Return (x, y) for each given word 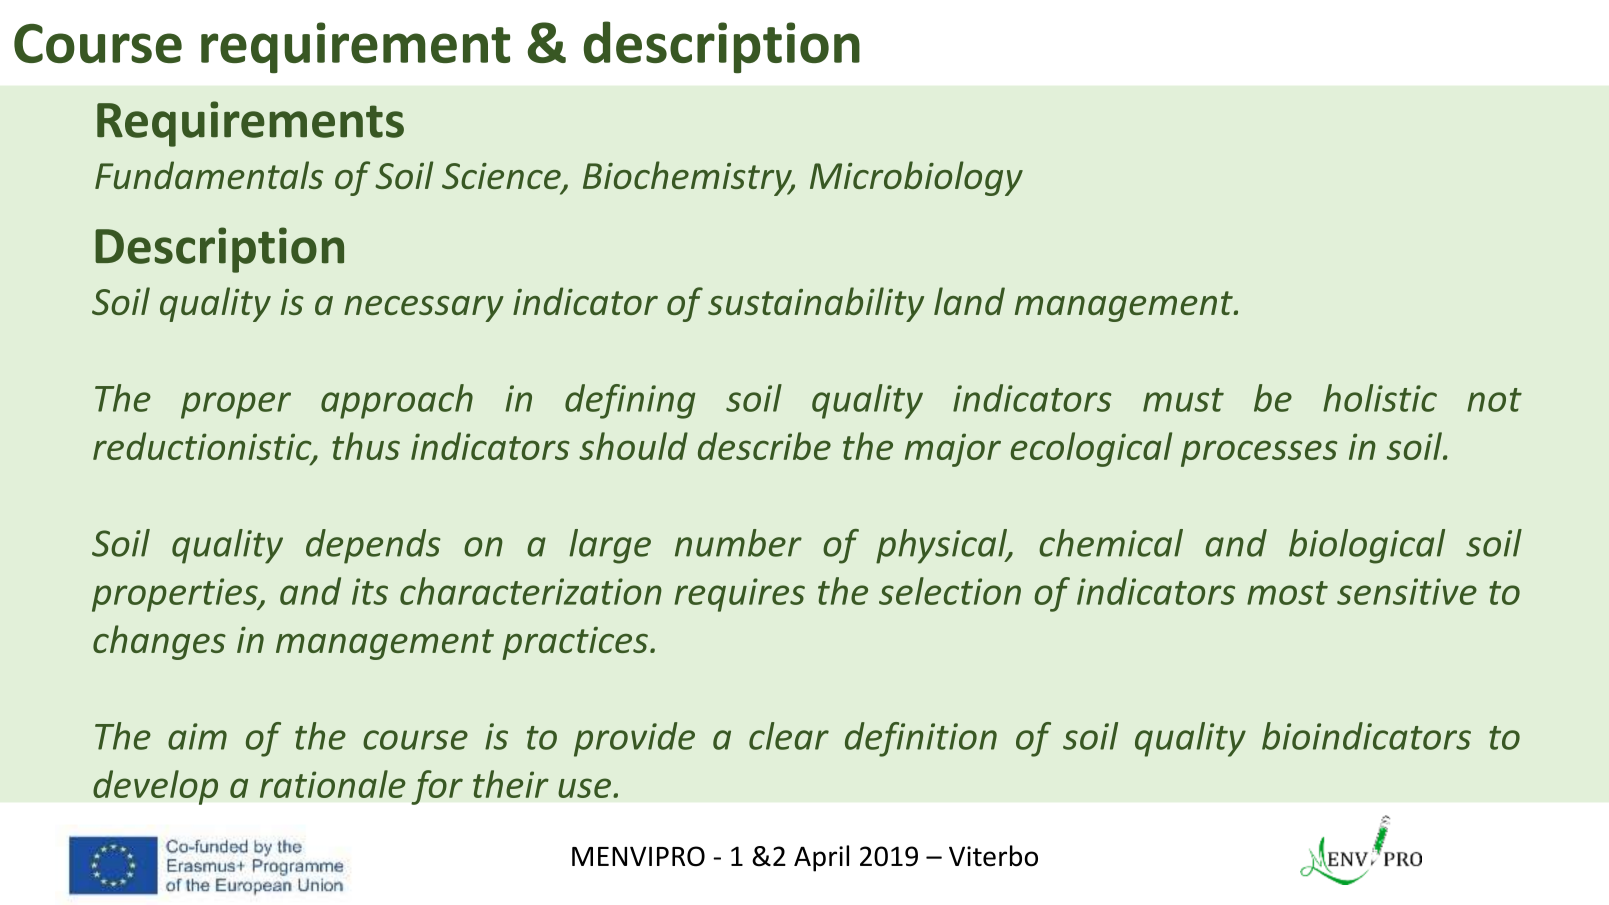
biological (1367, 546)
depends (373, 546)
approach (397, 401)
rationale (333, 784)
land (969, 301)
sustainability (816, 304)
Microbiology (916, 178)
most (1287, 593)
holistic (1380, 398)
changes (159, 642)
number (738, 543)
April (821, 858)
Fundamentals (209, 175)
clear (789, 736)
